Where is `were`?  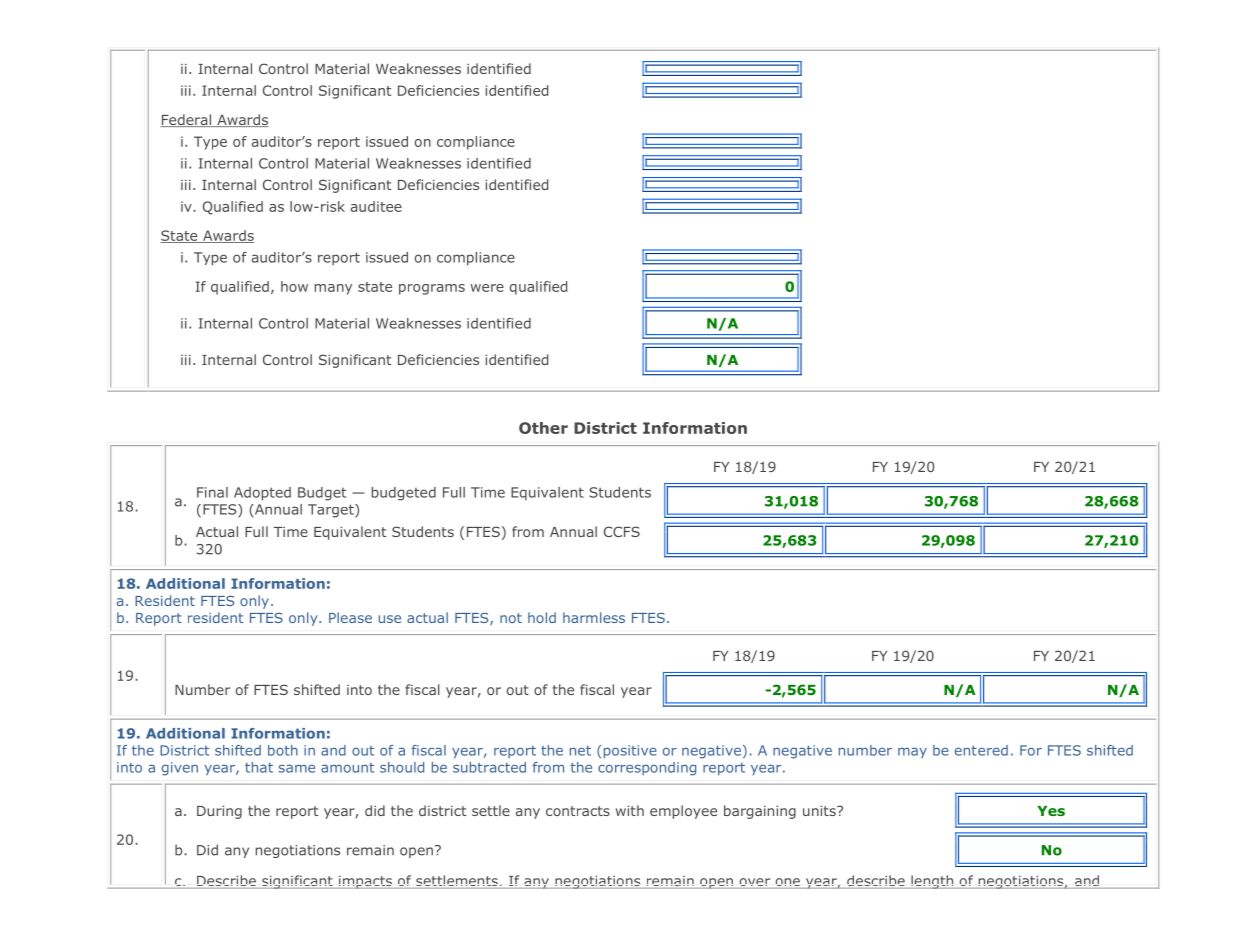
were is located at coordinates (487, 288).
